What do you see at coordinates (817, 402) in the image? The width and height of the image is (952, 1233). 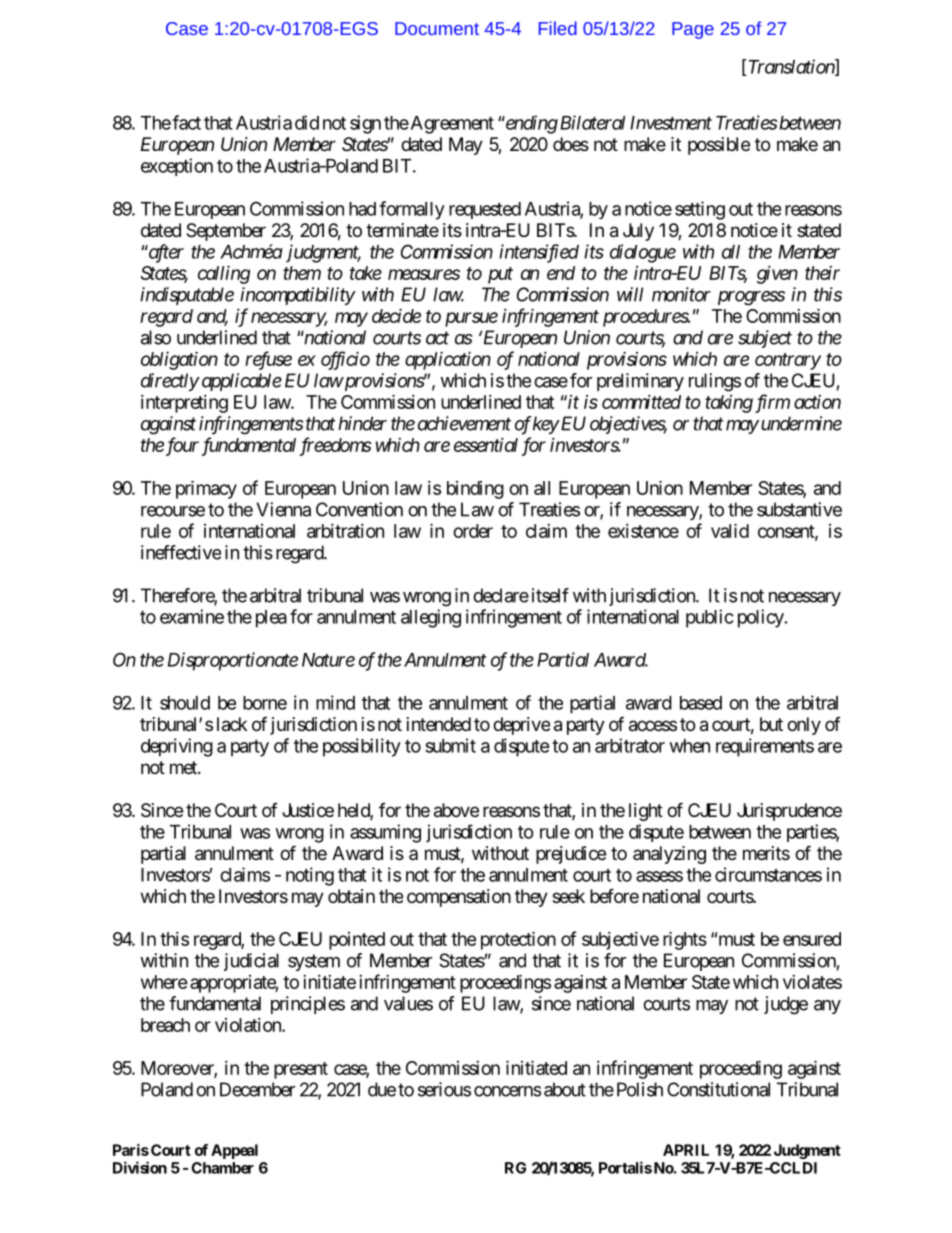 I see `action` at bounding box center [817, 402].
